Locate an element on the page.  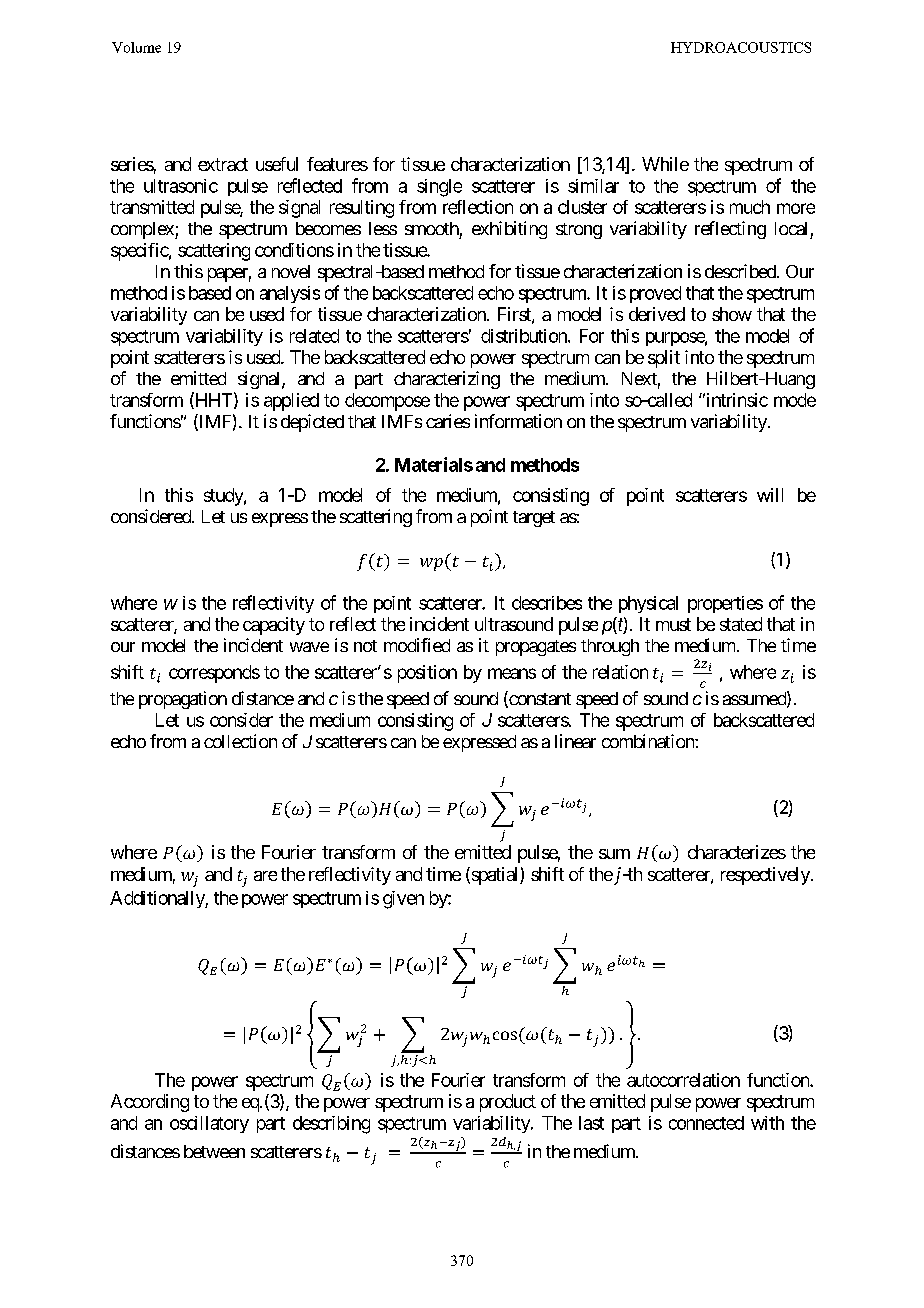
Volume is located at coordinates (136, 47).
